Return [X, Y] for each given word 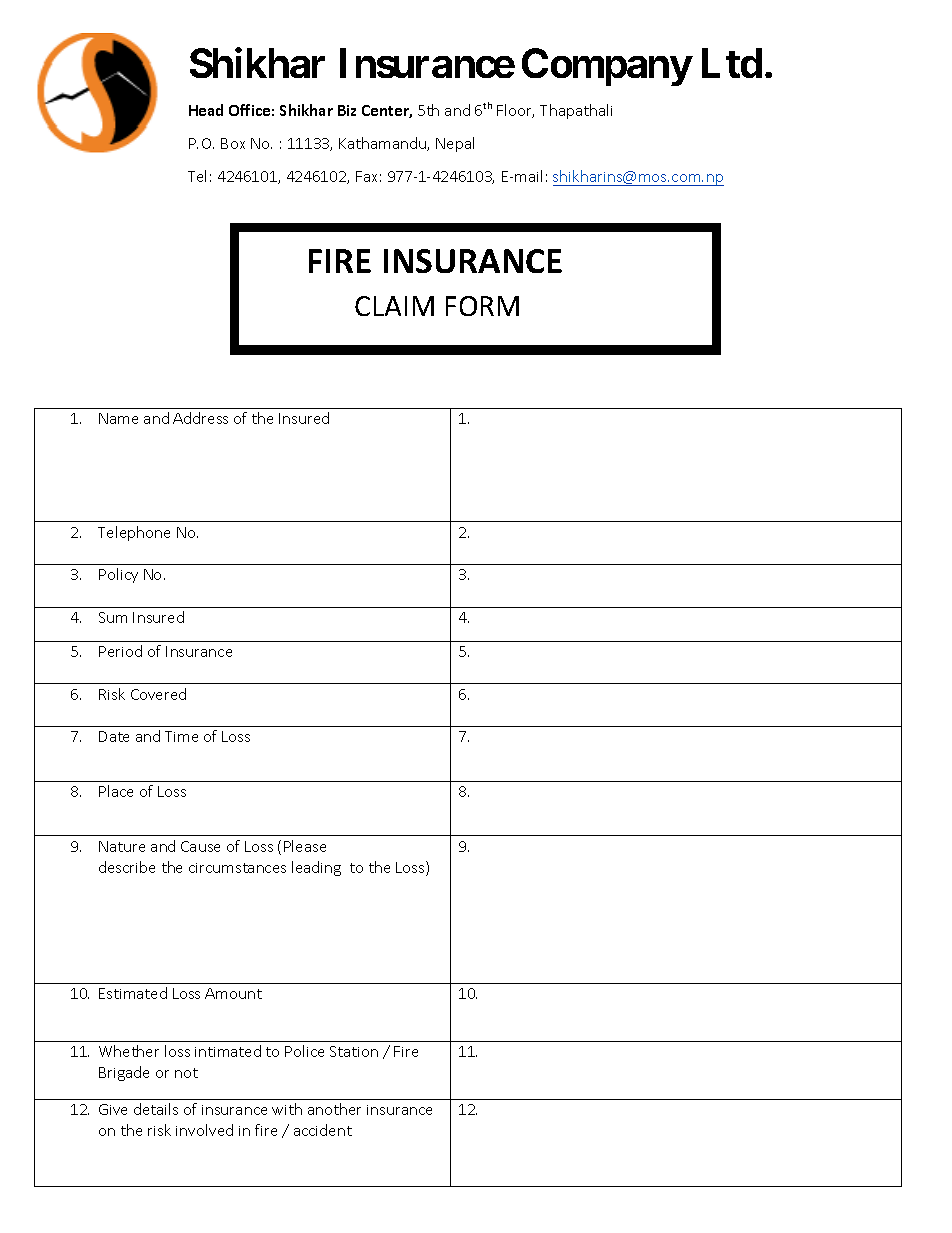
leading [316, 868]
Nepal [455, 144]
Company [606, 67]
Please [305, 846]
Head [206, 110]
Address [200, 418]
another [334, 1109]
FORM [482, 306]
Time [181, 736]
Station [354, 1051]
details [156, 1109]
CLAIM [394, 306]
